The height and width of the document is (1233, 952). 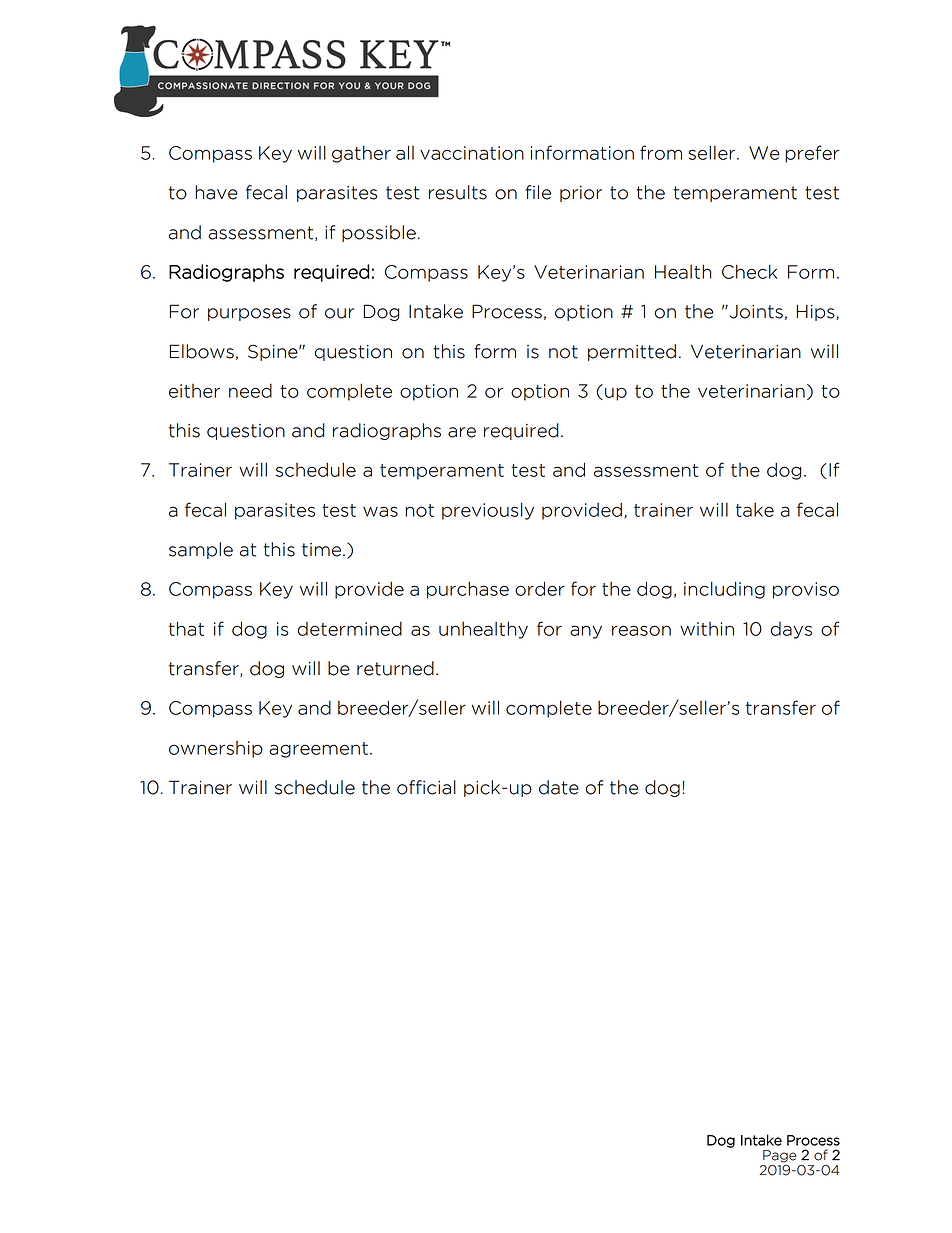 What do you see at coordinates (559, 787) in the document?
I see `date` at bounding box center [559, 787].
